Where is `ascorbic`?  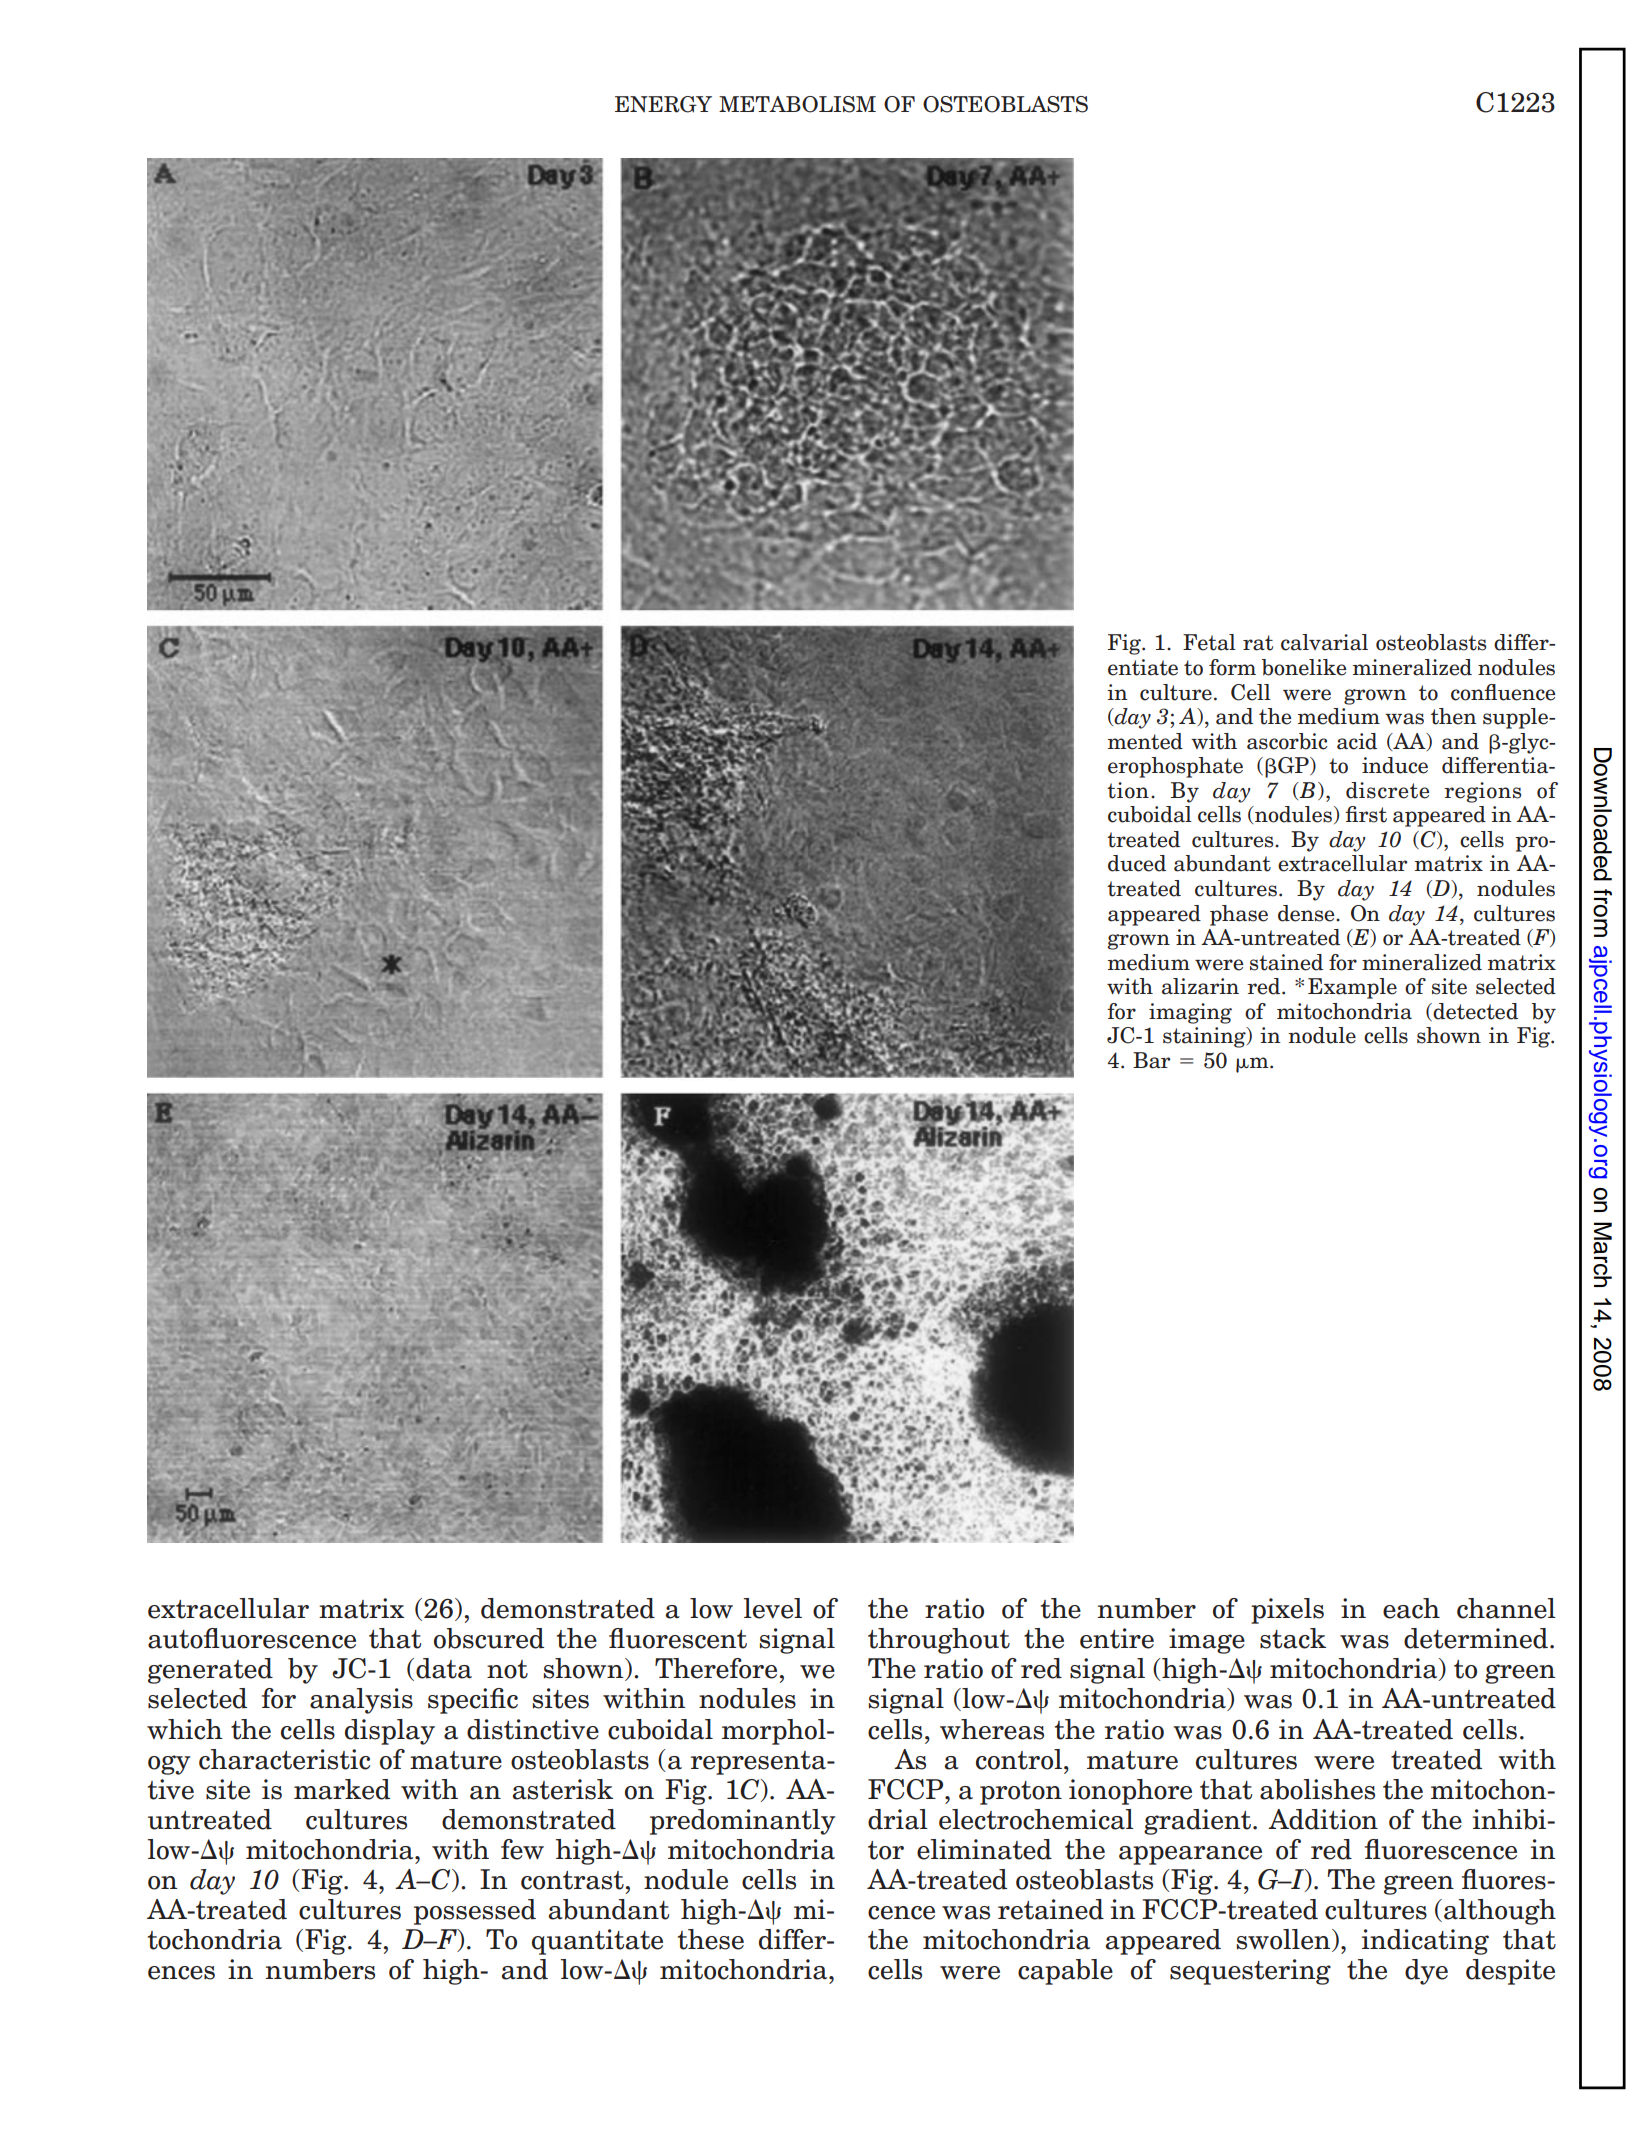 ascorbic is located at coordinates (1287, 741).
